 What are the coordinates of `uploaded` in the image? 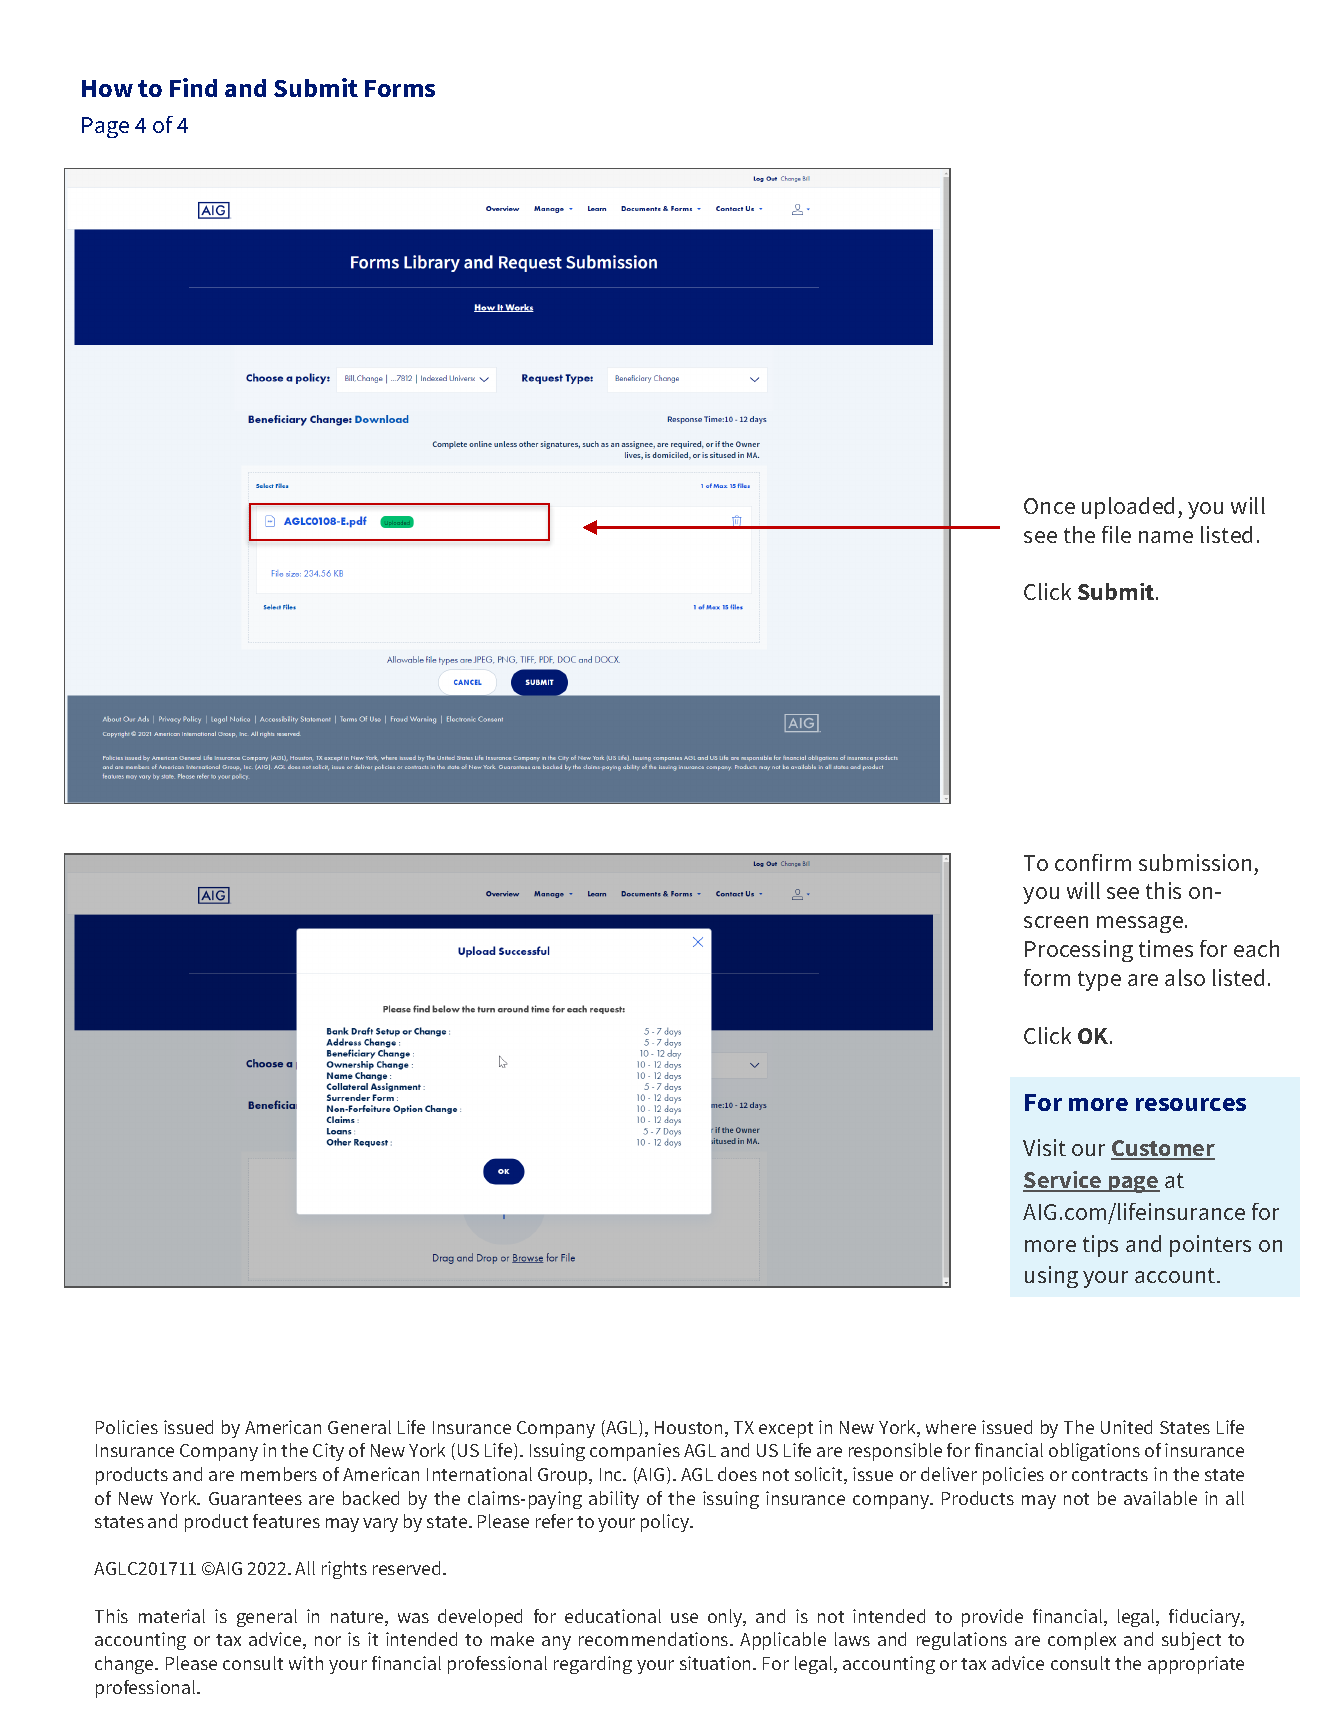 It's located at (1128, 508).
